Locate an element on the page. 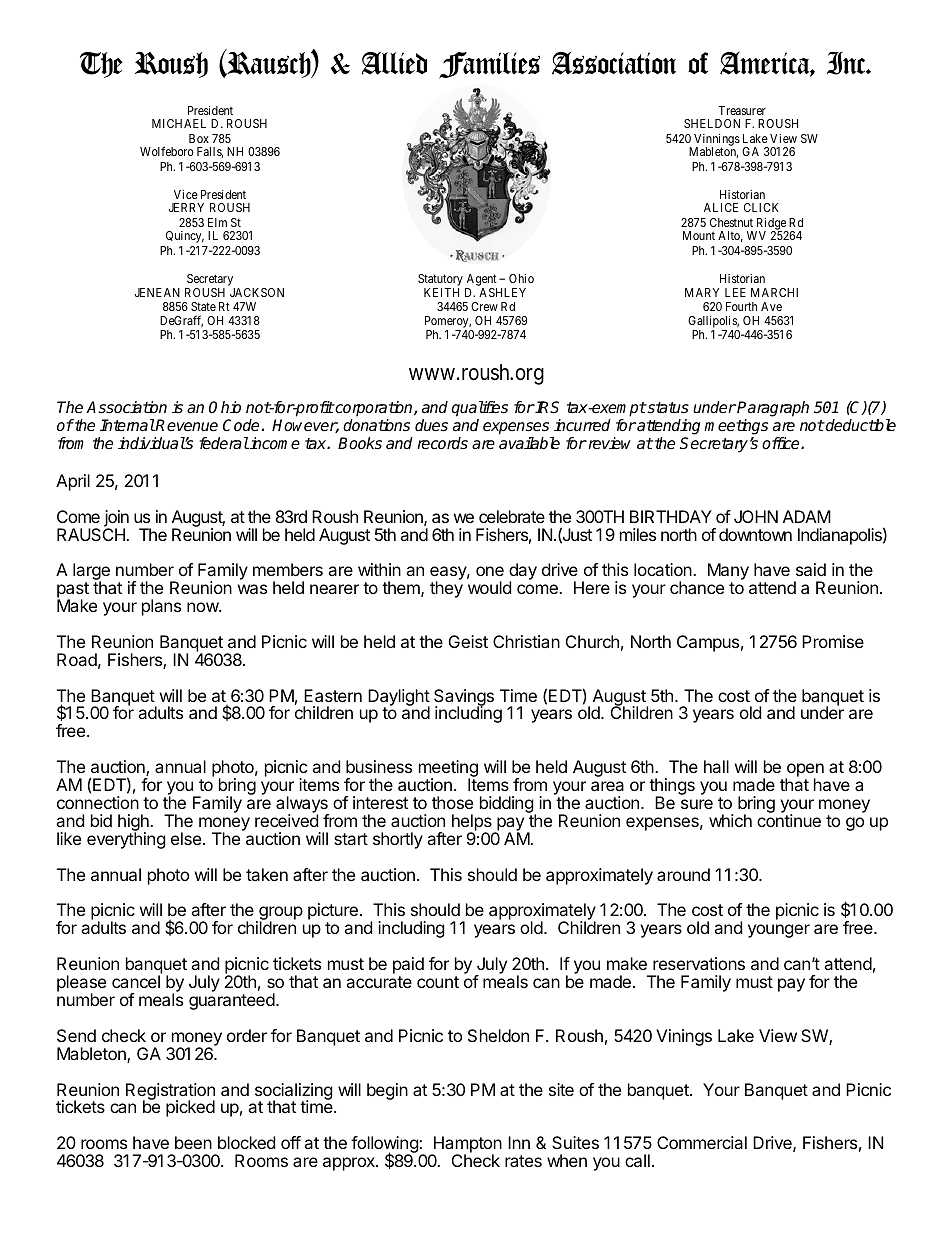 This document has width=952, height=1233. Revenue is located at coordinates (186, 425).
